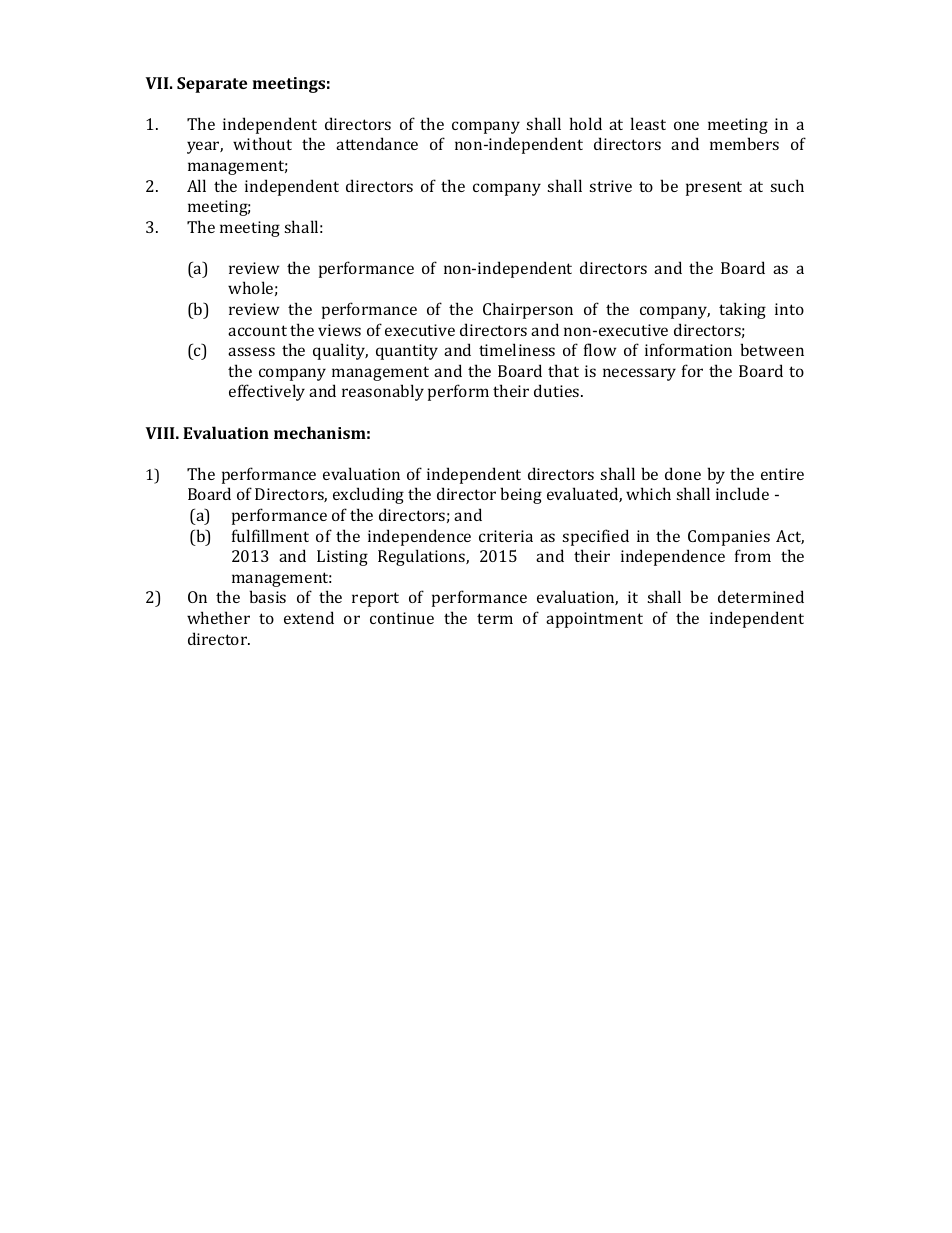 Image resolution: width=952 pixels, height=1233 pixels. I want to click on basis, so click(267, 596).
